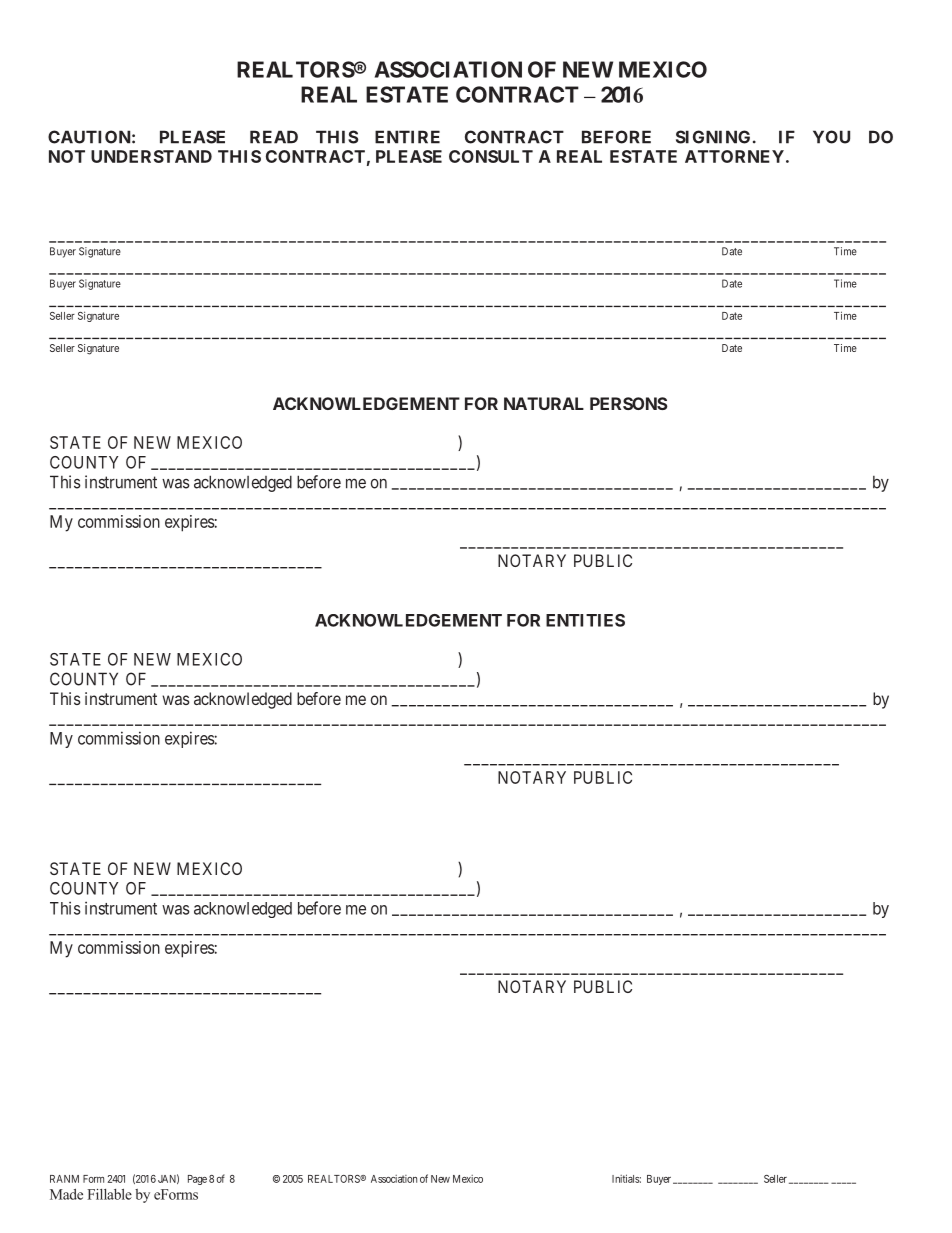 Image resolution: width=952 pixels, height=1233 pixels. Describe the element at coordinates (629, 403) in the screenshot. I see `PERSONS` at that location.
